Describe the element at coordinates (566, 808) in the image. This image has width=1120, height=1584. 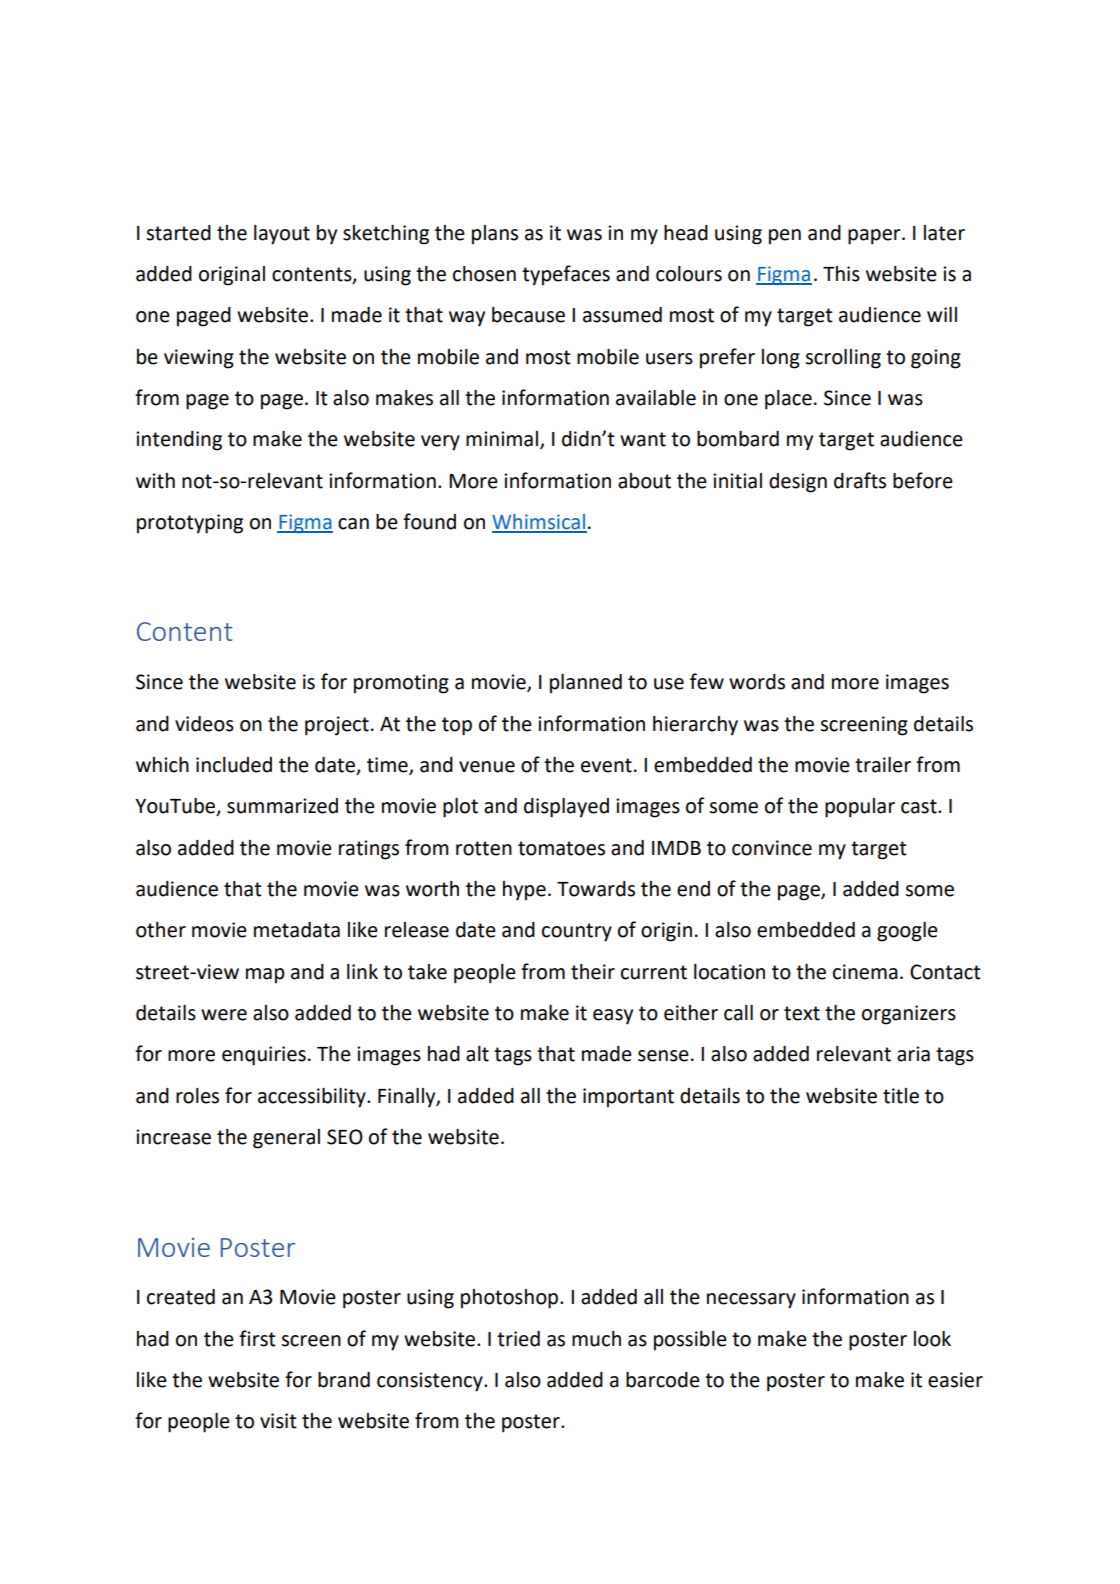
I see `displayed` at that location.
